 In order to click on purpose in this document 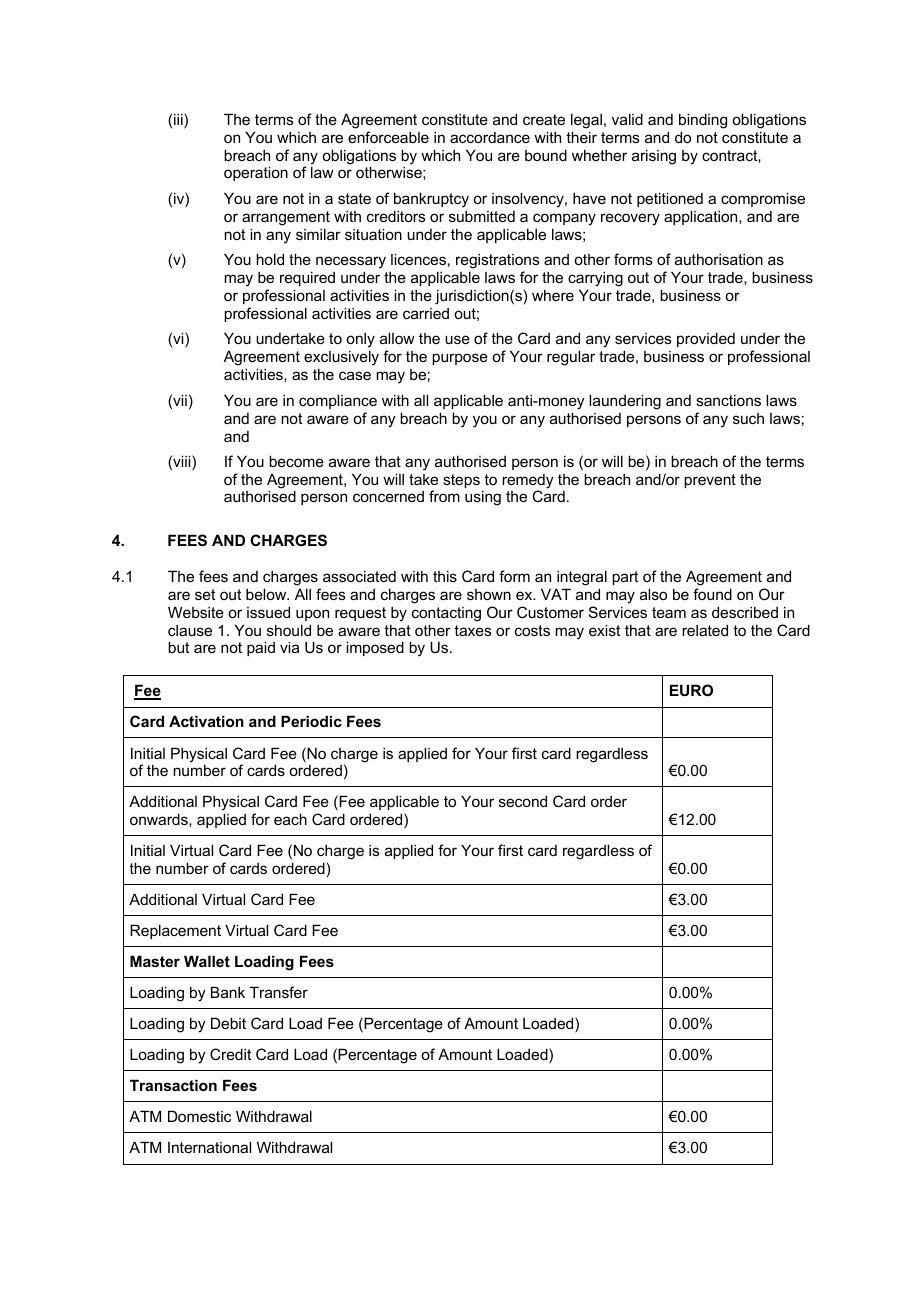, I will do `click(460, 359)`.
